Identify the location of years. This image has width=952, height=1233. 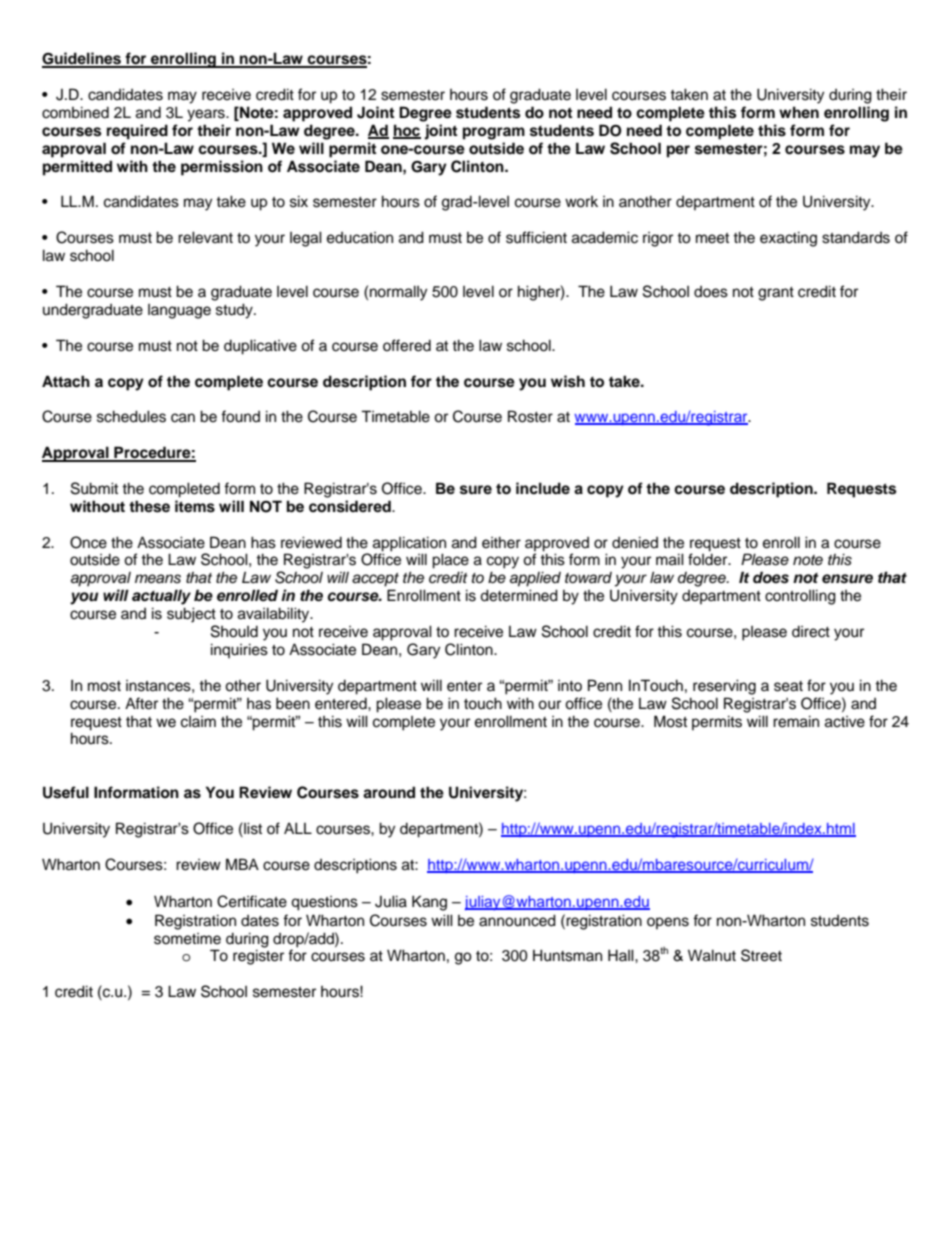
(207, 115).
